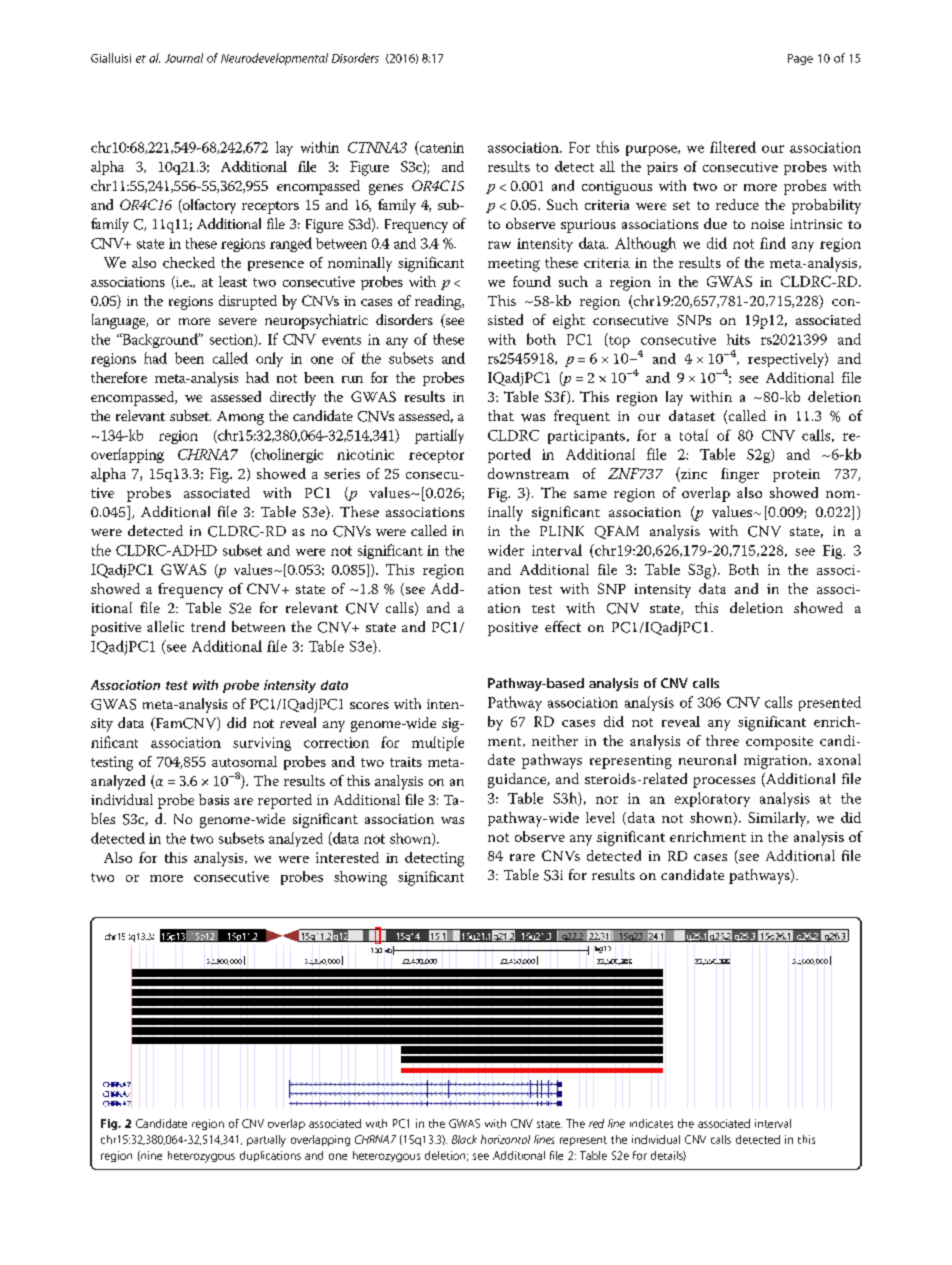 This page has width=952, height=1265. Describe the element at coordinates (830, 703) in the page. I see `presented` at that location.
